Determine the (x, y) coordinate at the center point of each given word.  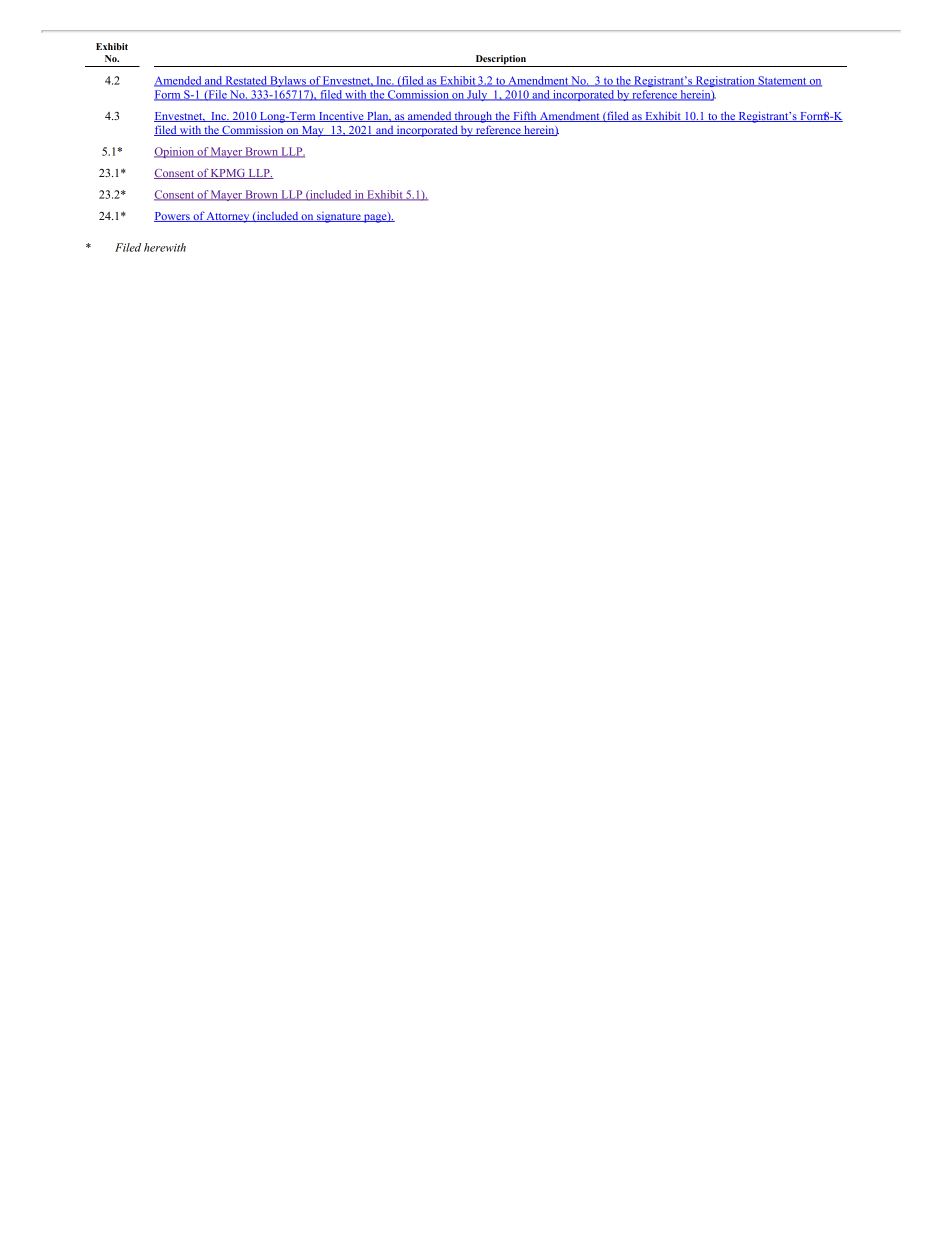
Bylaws (288, 81)
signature (339, 217)
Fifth (525, 116)
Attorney (228, 217)
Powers (173, 217)
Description (500, 61)
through (473, 117)
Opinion (175, 152)
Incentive (341, 117)
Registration (725, 81)
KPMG (228, 174)
